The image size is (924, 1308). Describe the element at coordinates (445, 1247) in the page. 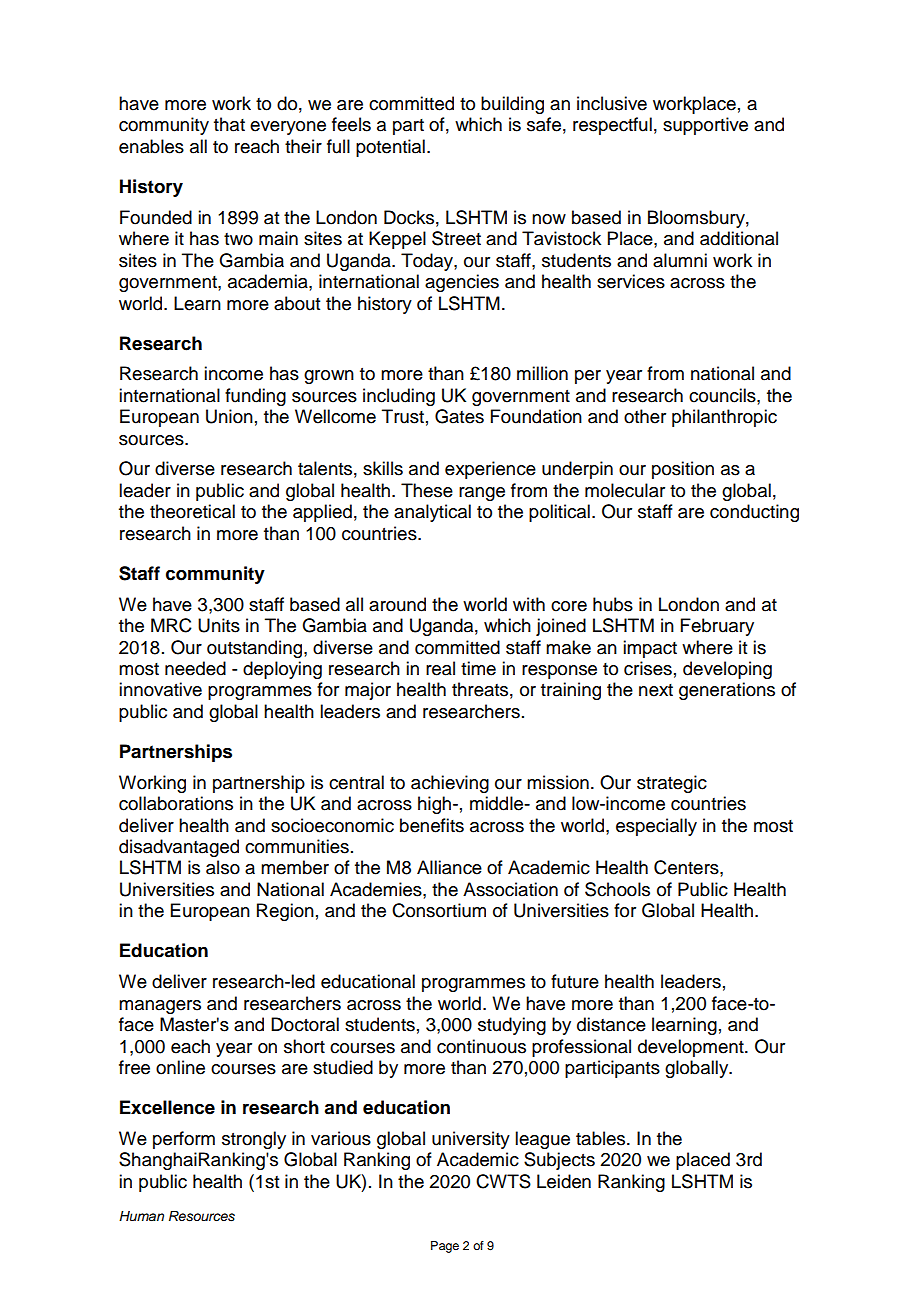

I see `Page` at that location.
